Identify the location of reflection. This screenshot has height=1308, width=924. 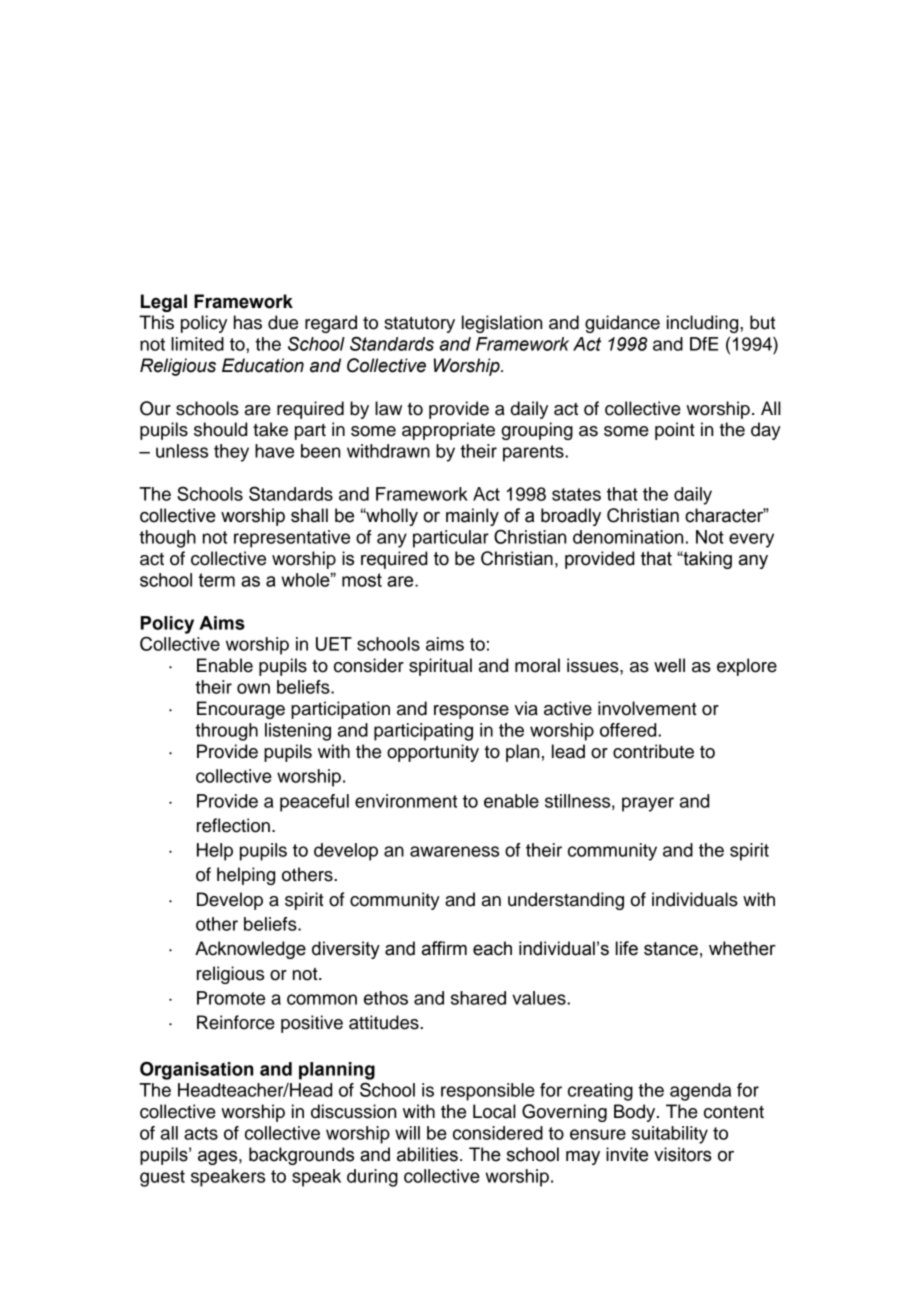
(233, 825).
